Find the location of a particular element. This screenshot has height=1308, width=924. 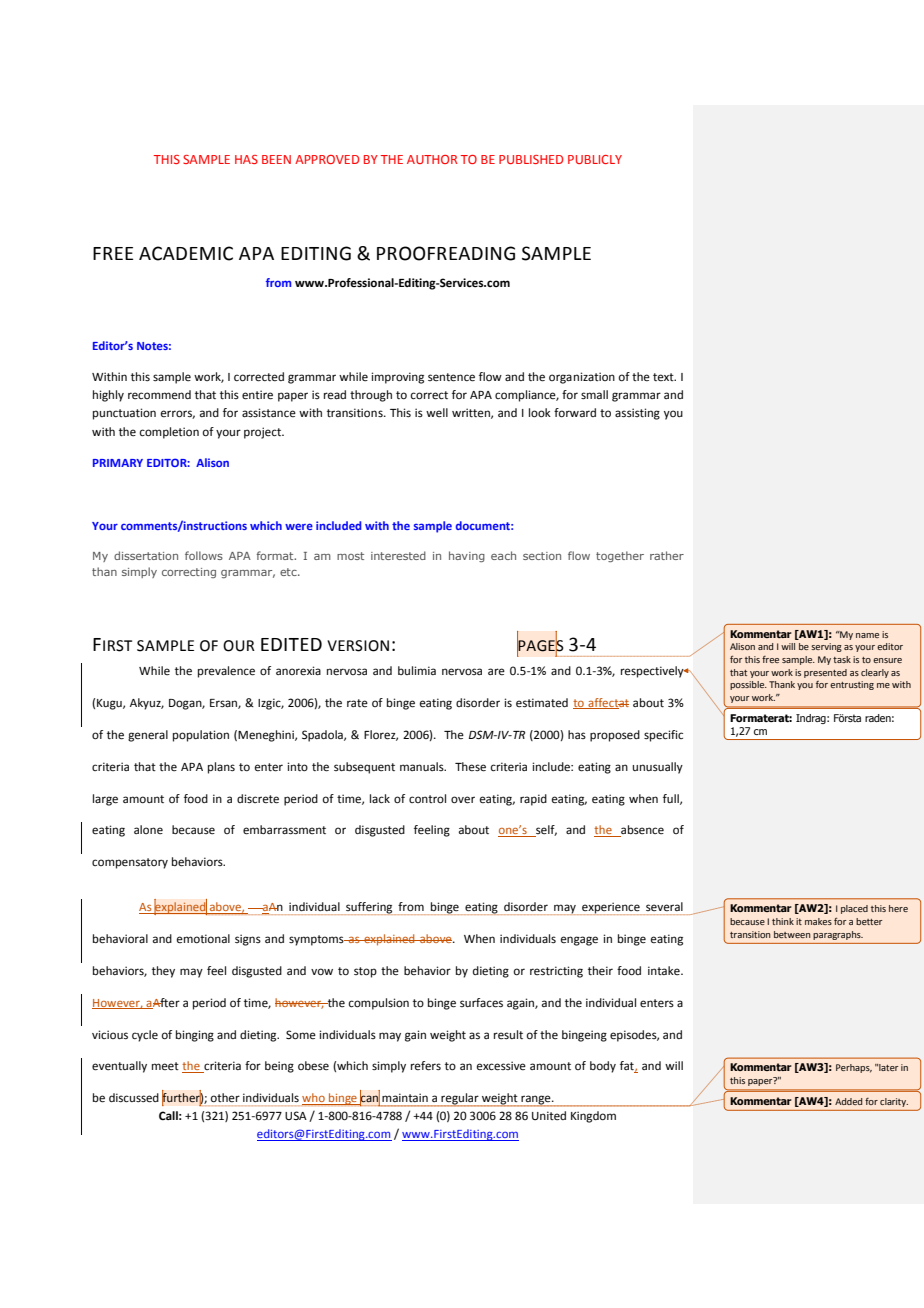

unusually is located at coordinates (658, 768).
